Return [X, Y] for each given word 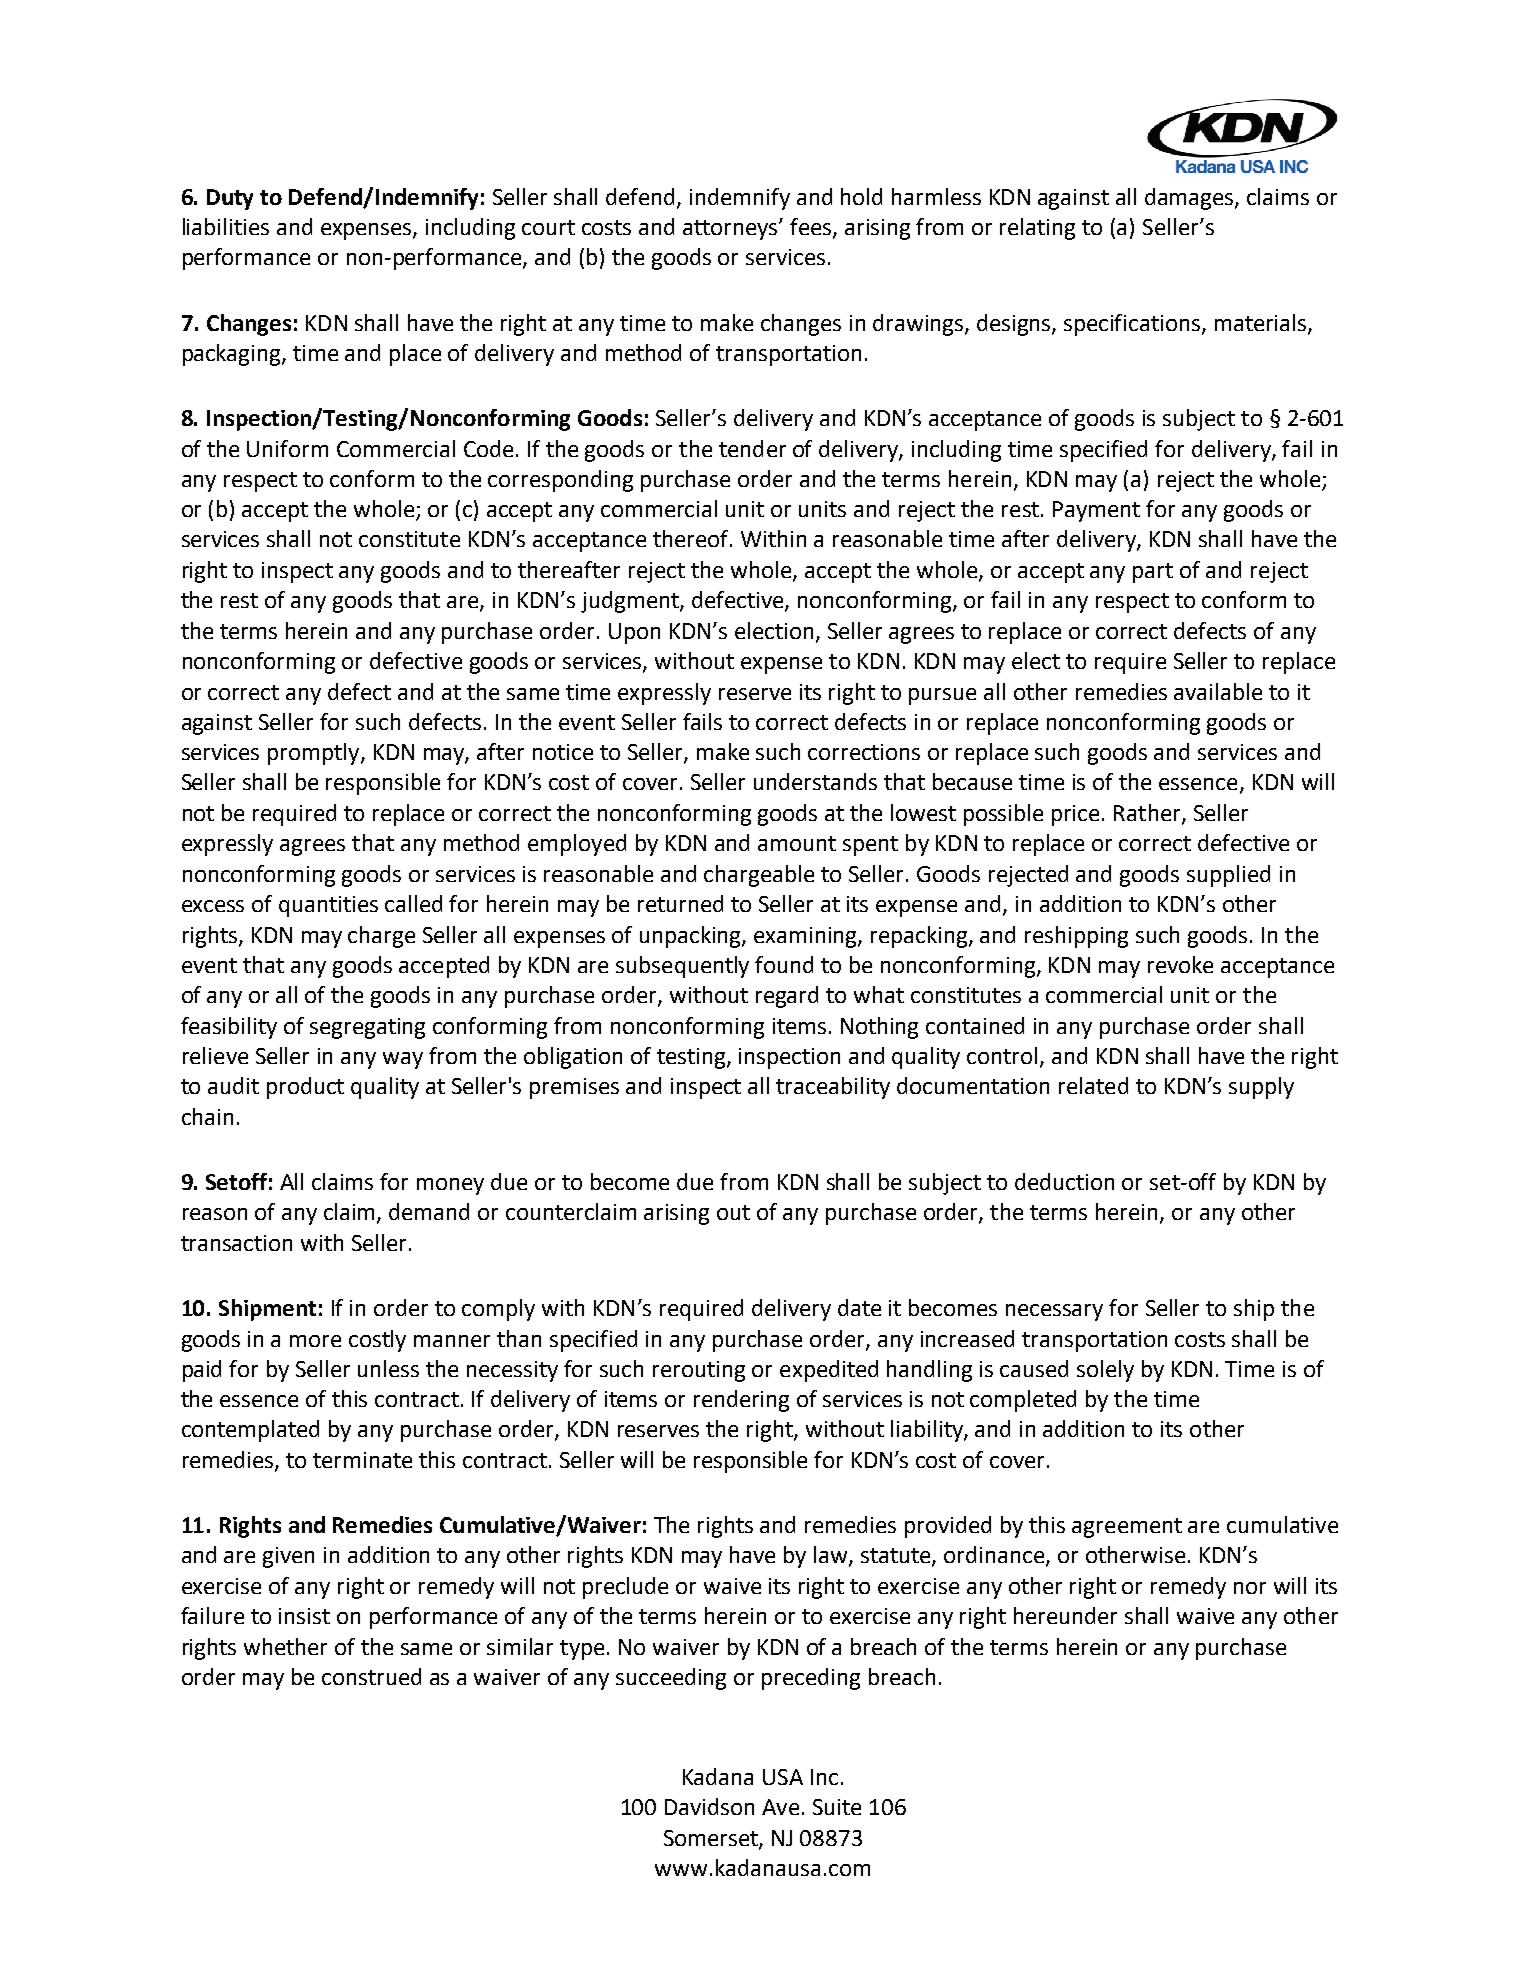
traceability [833, 1088]
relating [1037, 229]
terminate [362, 1460]
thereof [692, 538]
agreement [1127, 1528]
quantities [328, 906]
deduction [1064, 1181]
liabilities [226, 226]
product [305, 1088]
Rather [1148, 814]
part [1153, 573]
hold [861, 196]
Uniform [287, 448]
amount [797, 843]
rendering [741, 1401]
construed [371, 1676]
